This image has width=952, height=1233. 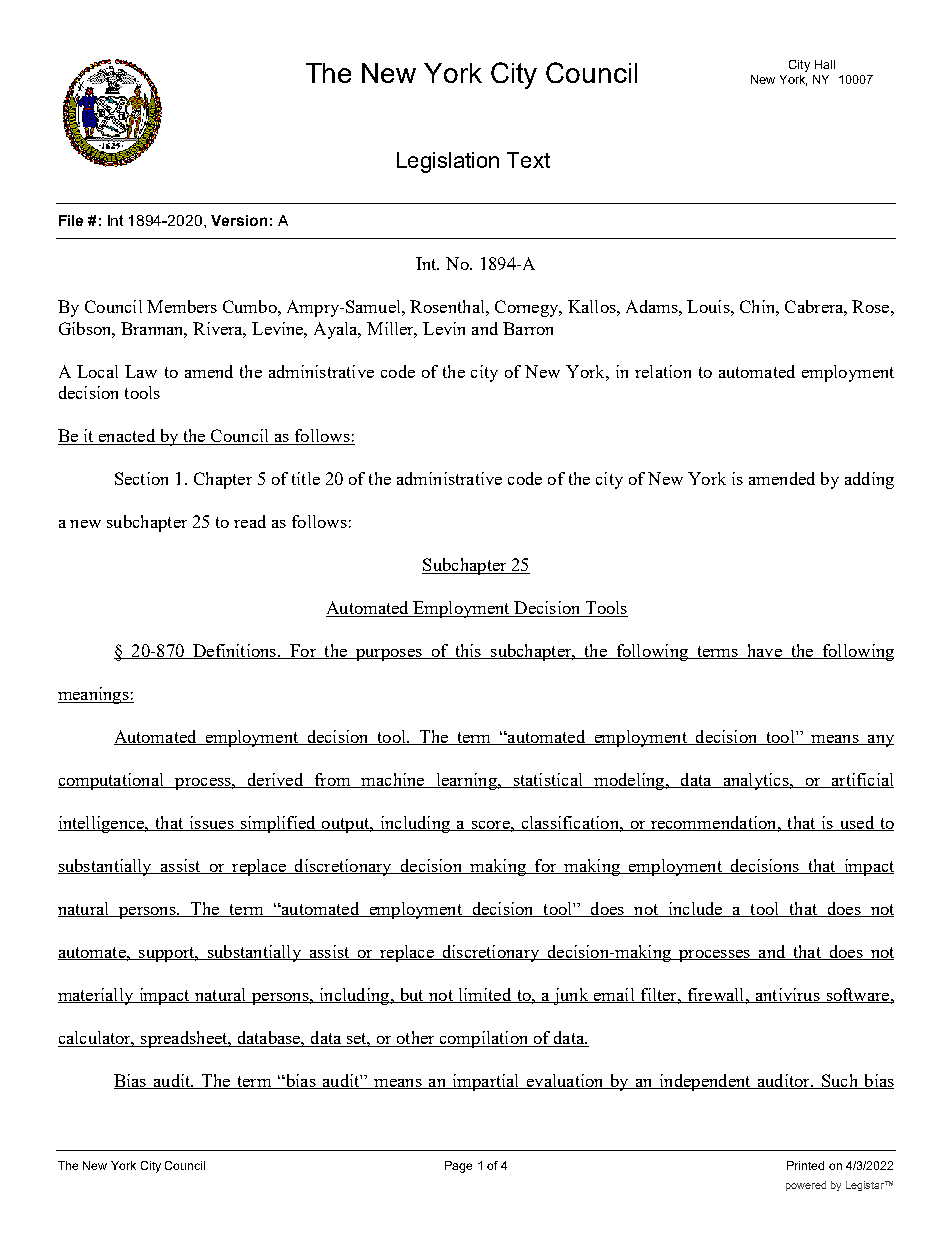 What do you see at coordinates (468, 651) in the image?
I see `this` at bounding box center [468, 651].
